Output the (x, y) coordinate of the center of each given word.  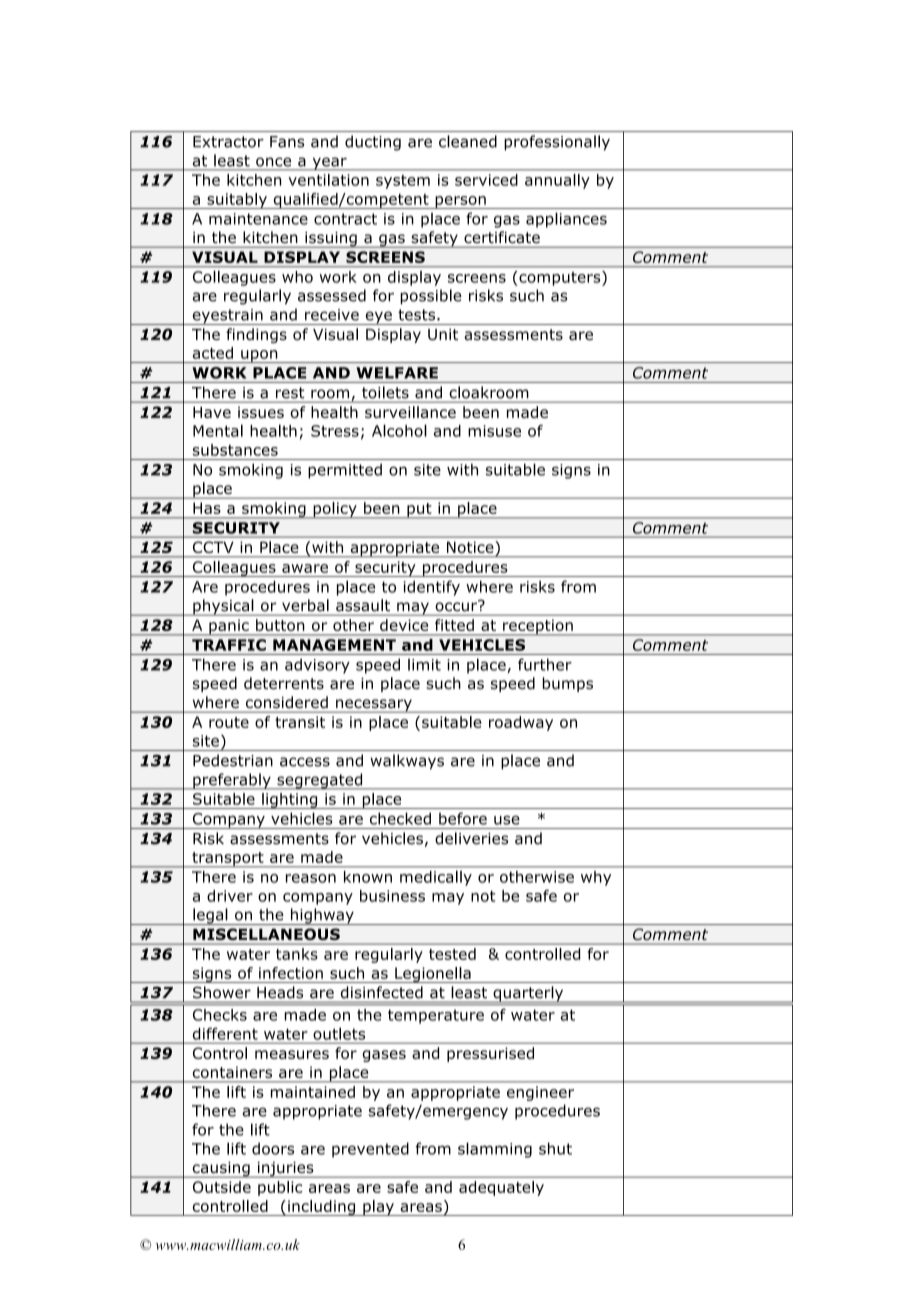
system (403, 182)
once (273, 162)
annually (557, 181)
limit (424, 665)
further (545, 664)
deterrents (284, 683)
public (280, 1188)
